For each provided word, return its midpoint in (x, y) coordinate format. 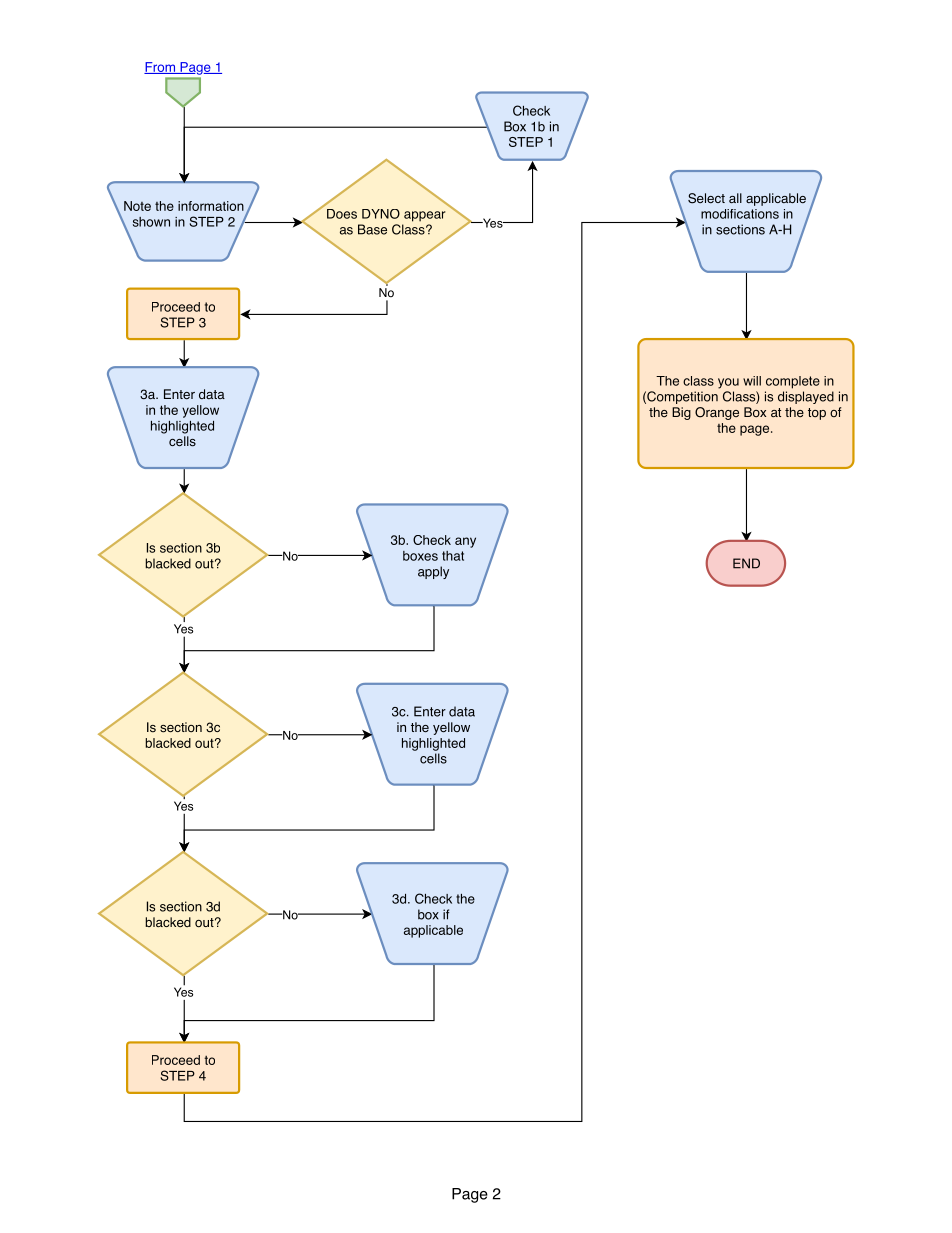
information (211, 206)
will (752, 381)
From (160, 68)
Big (681, 413)
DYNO (381, 214)
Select (706, 198)
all (735, 198)
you (728, 383)
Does (342, 214)
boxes (420, 556)
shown (151, 222)
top (817, 414)
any (465, 542)
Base (372, 229)
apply (433, 572)
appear (424, 216)
